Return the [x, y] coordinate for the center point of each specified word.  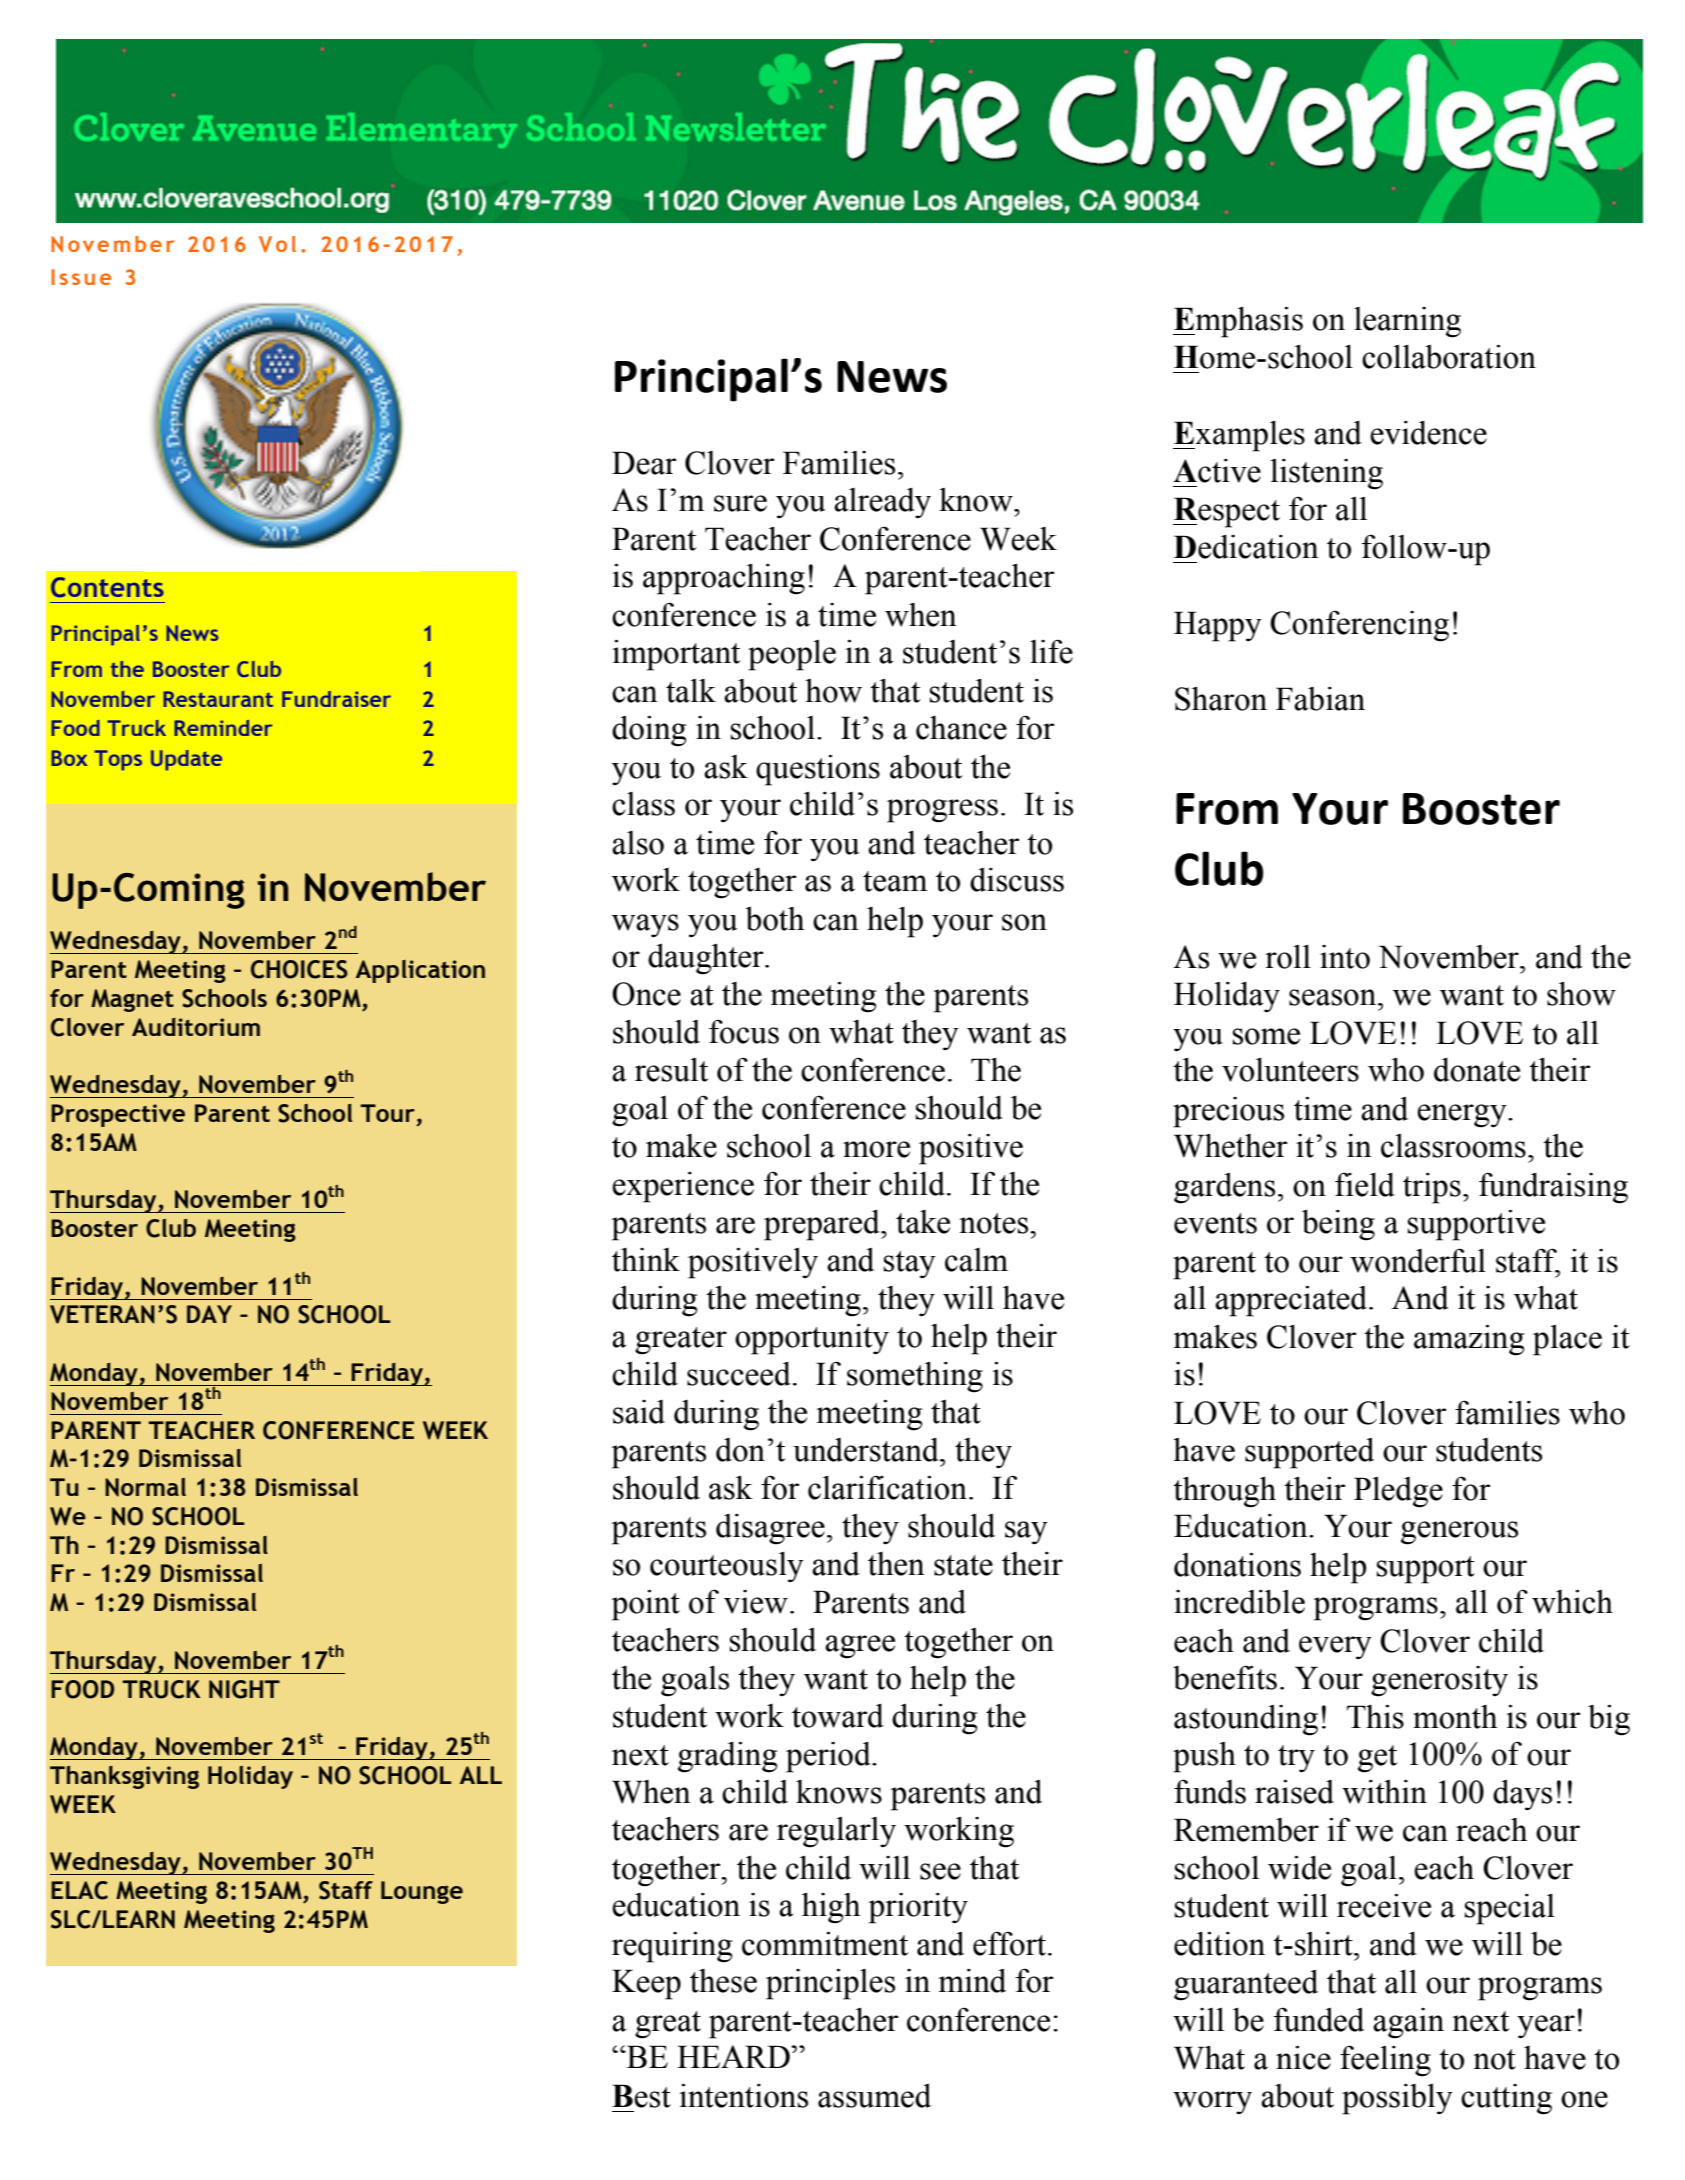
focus [744, 1031]
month [1455, 1717]
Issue [81, 277]
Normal [145, 1487]
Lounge [422, 1892]
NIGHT [244, 1689]
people [792, 655]
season [1334, 997]
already [882, 503]
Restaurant [218, 699]
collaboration [1449, 357]
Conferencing [1359, 626]
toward [838, 1716]
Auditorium [196, 1027]
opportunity [812, 1339]
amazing [1469, 1340]
